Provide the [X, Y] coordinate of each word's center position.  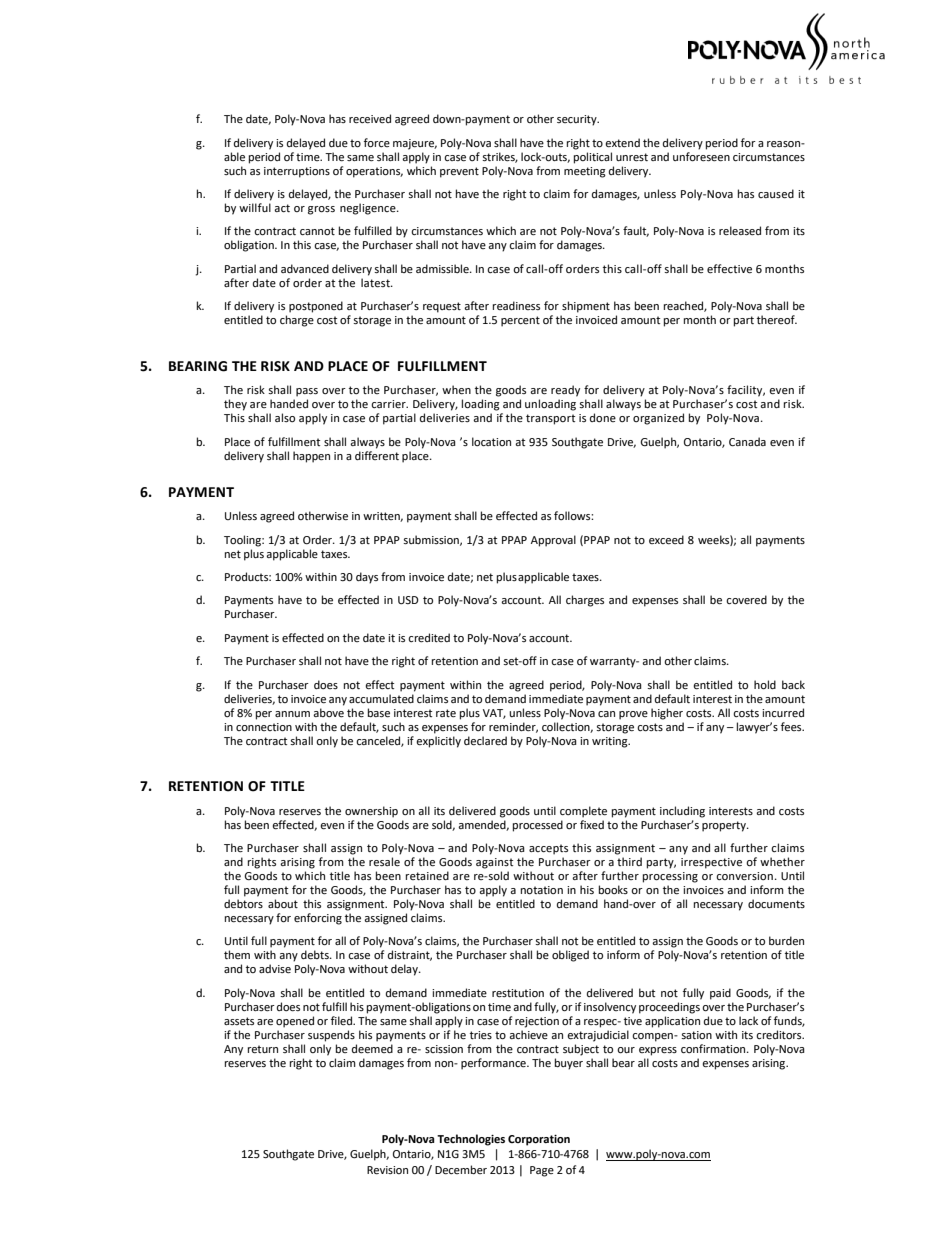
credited [429, 638]
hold [765, 685]
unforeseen [701, 157]
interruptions [297, 172]
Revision [387, 1170]
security [578, 120]
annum [292, 714]
